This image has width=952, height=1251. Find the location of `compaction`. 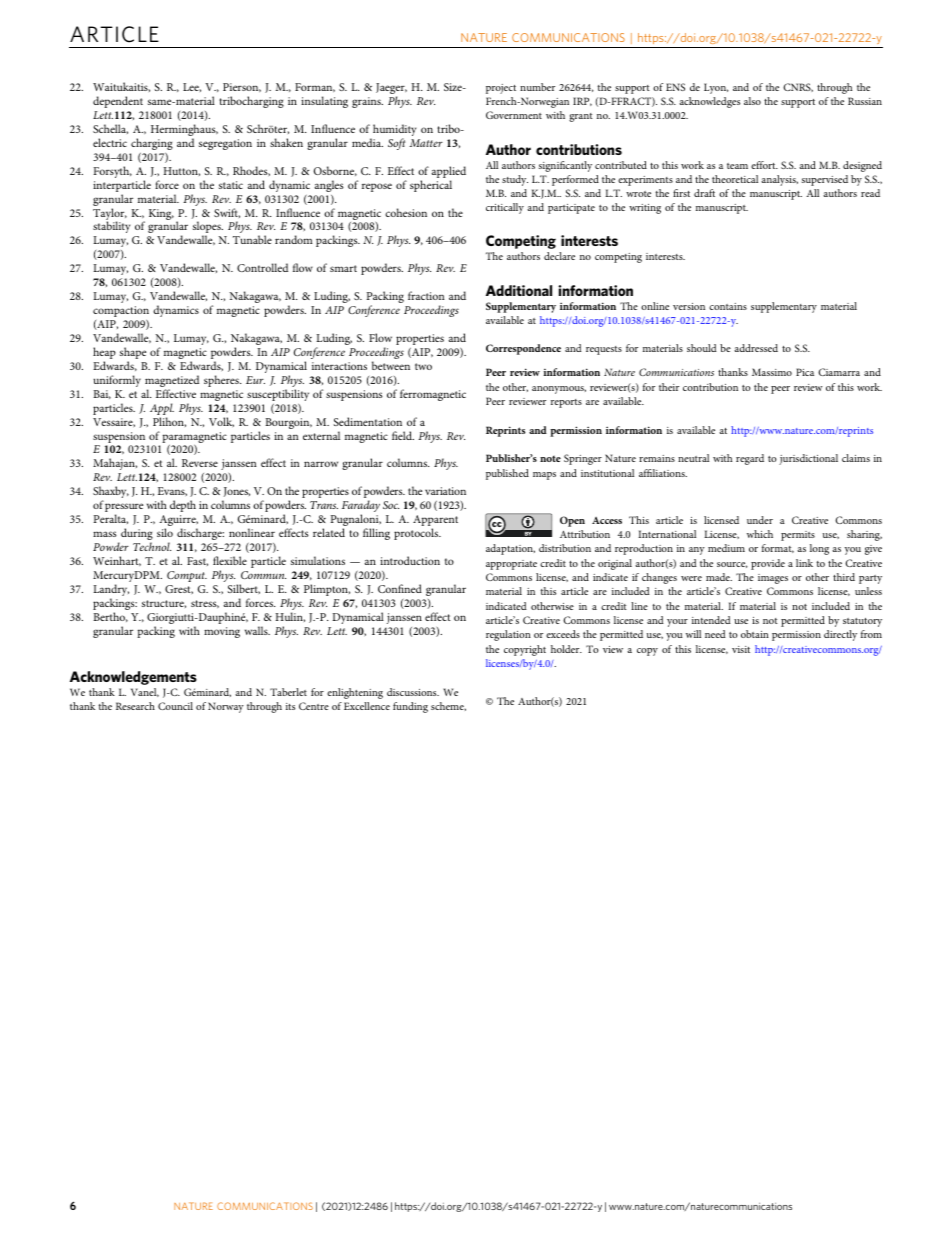

compaction is located at coordinates (121, 311).
